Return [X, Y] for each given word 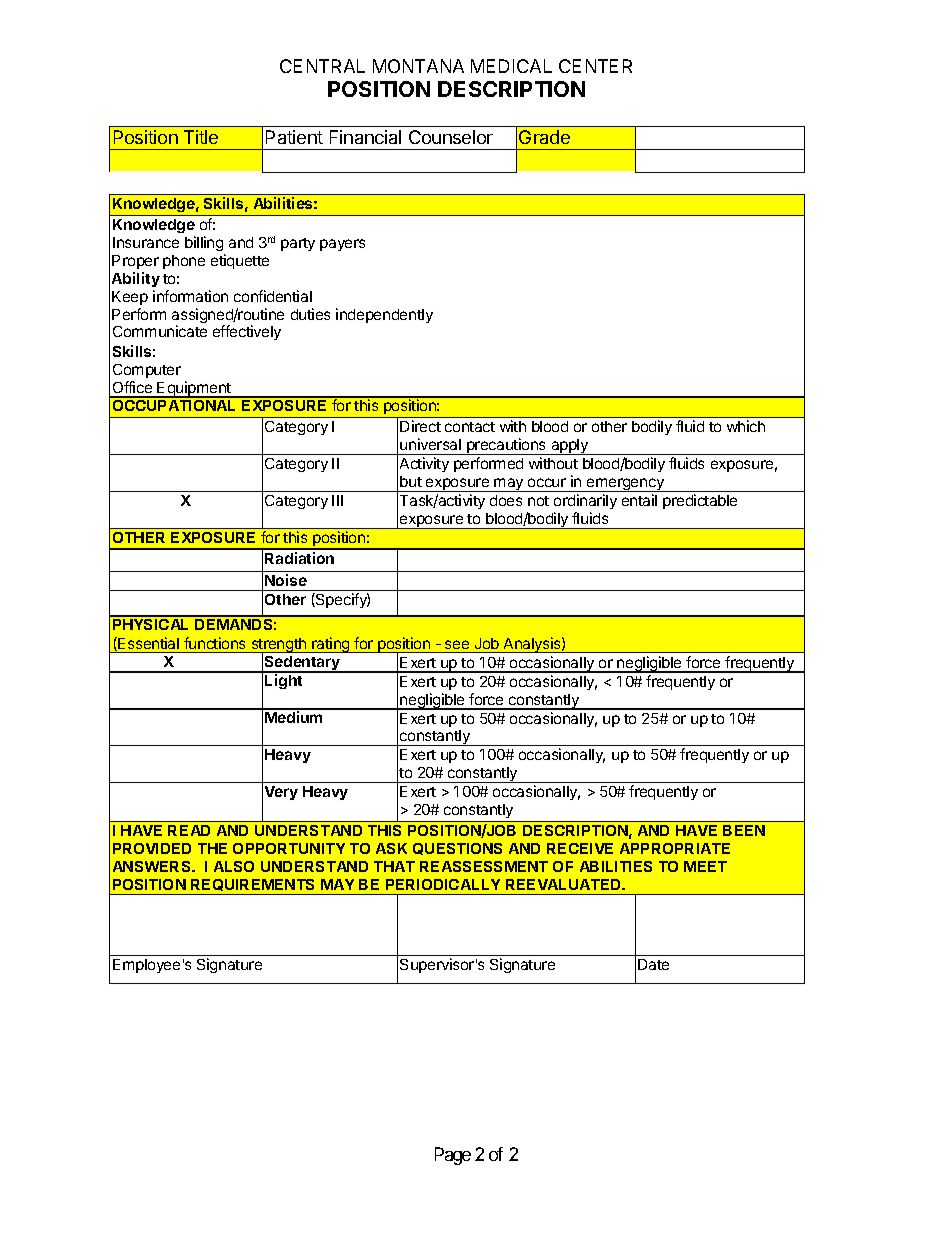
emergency [625, 485]
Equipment [194, 389]
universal [430, 444]
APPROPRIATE [675, 848]
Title [201, 137]
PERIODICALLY [443, 884]
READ [189, 830]
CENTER [595, 66]
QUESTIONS [457, 849]
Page [453, 1156]
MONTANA [418, 66]
